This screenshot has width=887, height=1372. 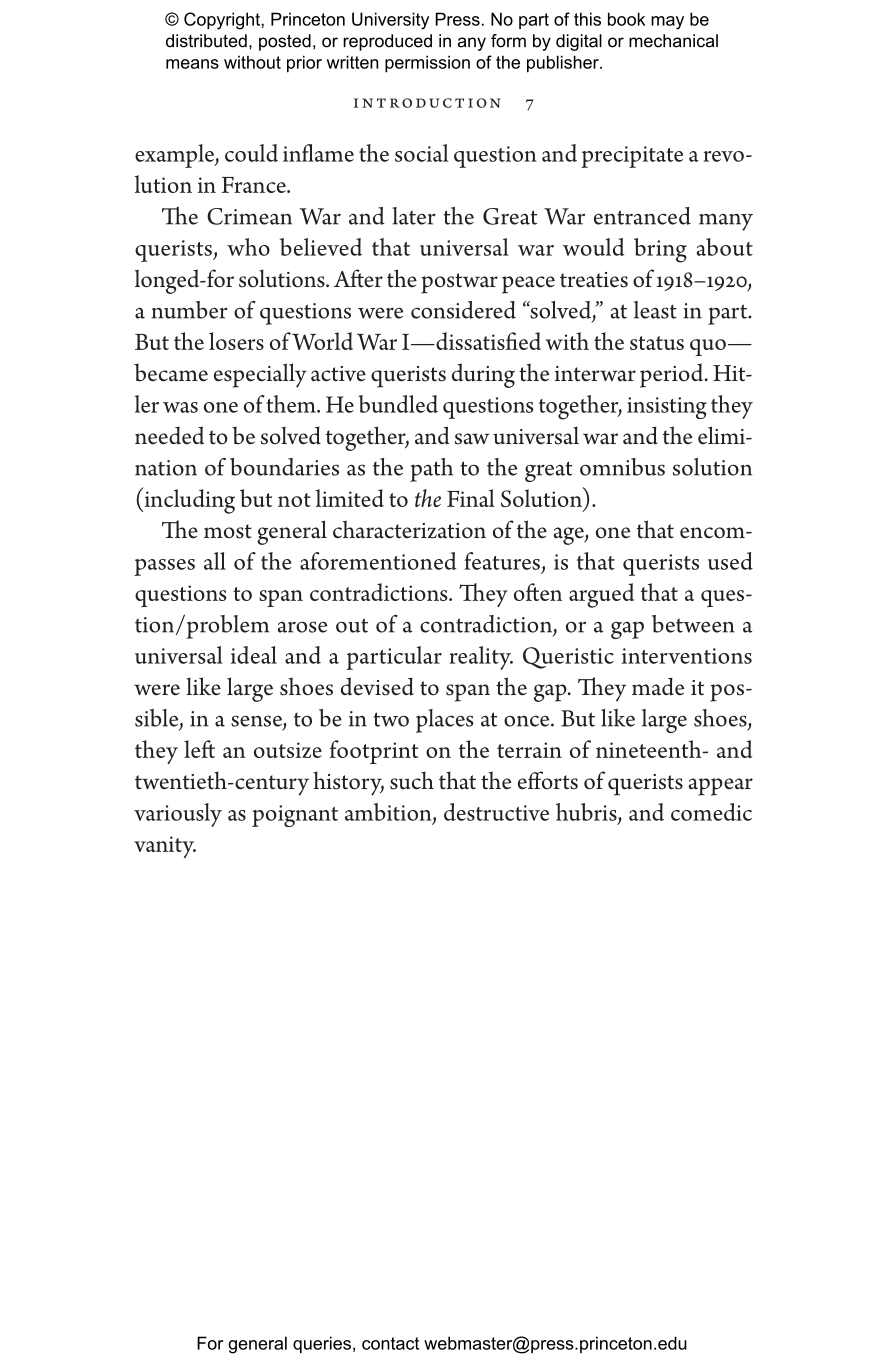 I want to click on France, so click(x=254, y=185).
